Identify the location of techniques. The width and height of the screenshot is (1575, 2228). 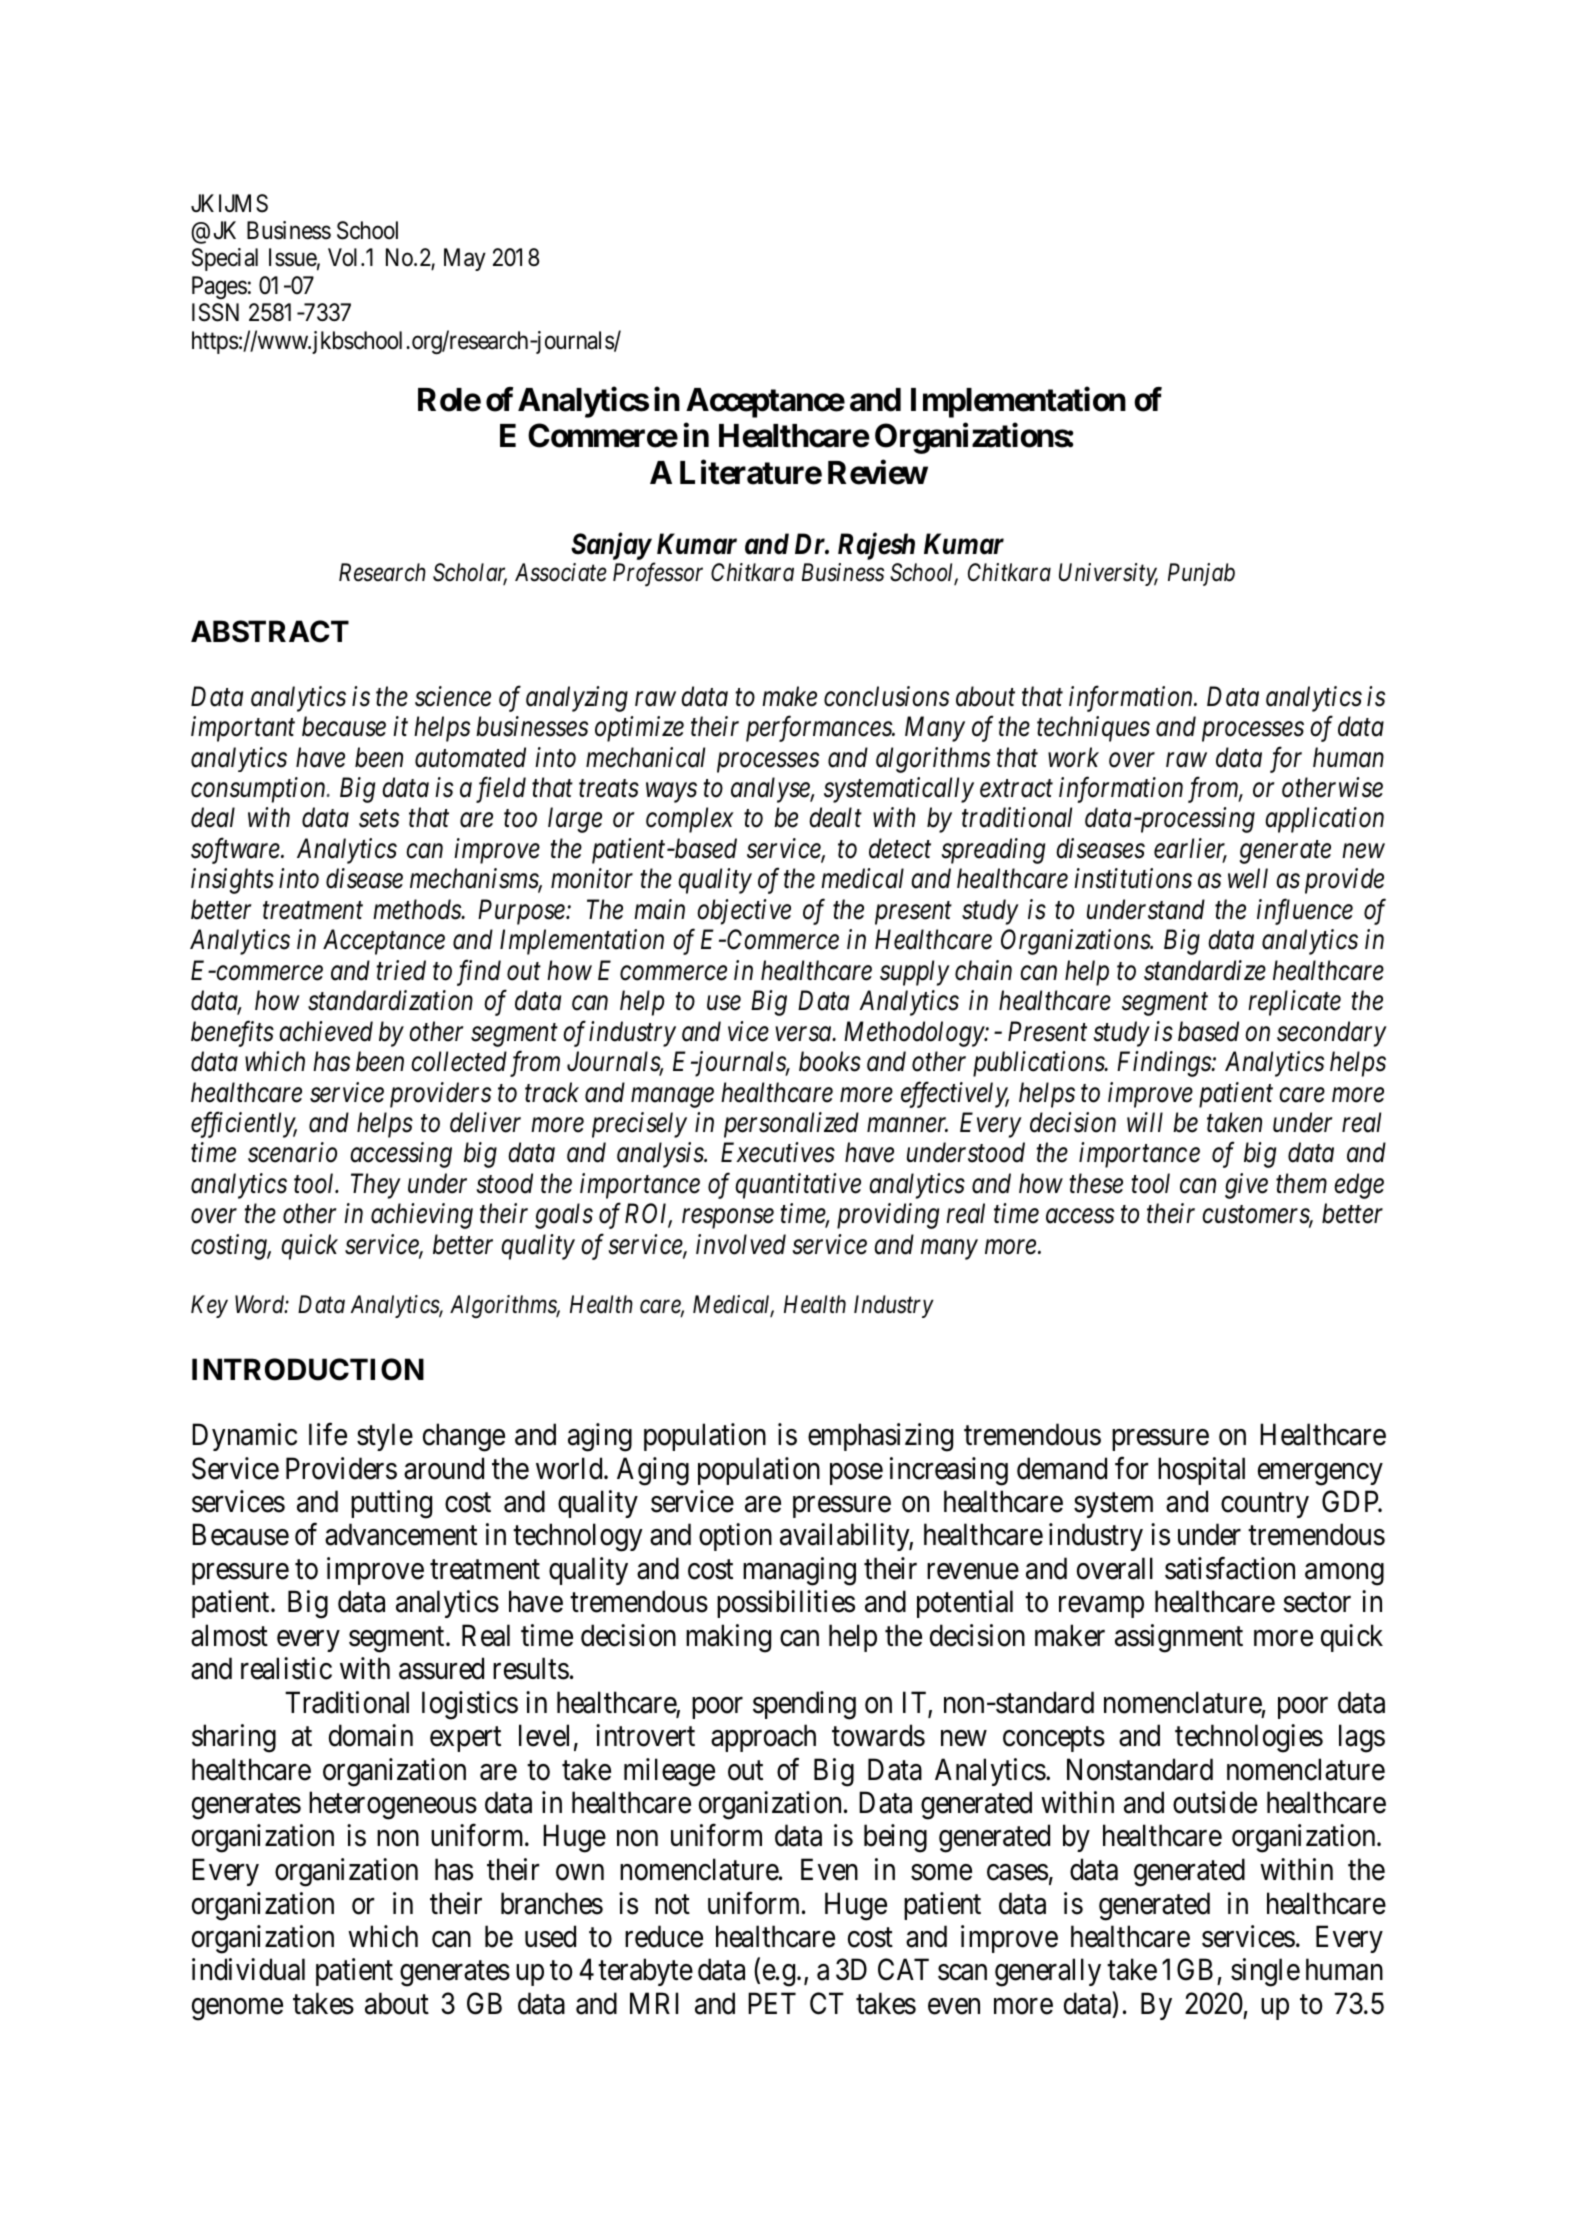
(1093, 729).
